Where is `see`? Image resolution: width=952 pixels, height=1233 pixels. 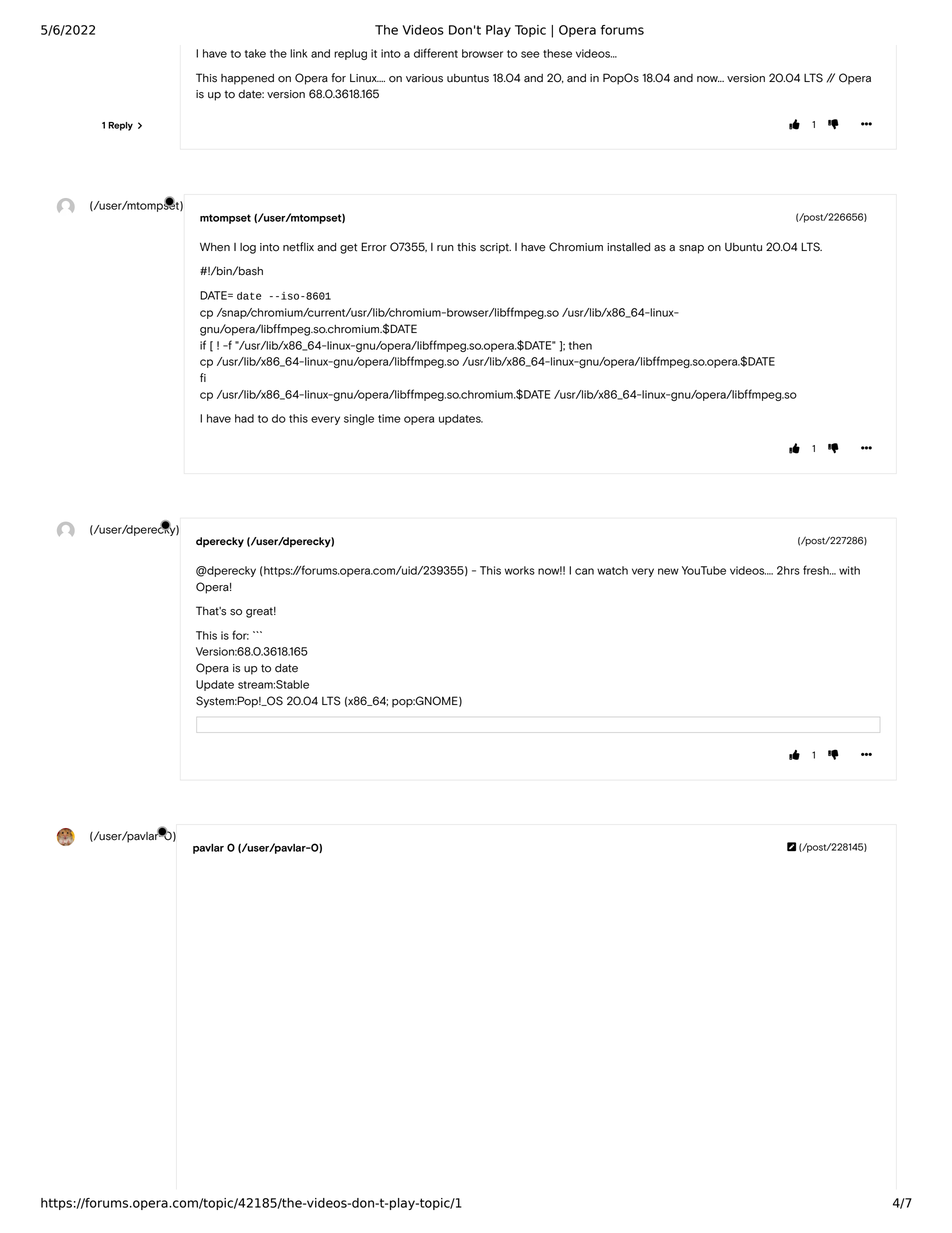
see is located at coordinates (530, 54).
